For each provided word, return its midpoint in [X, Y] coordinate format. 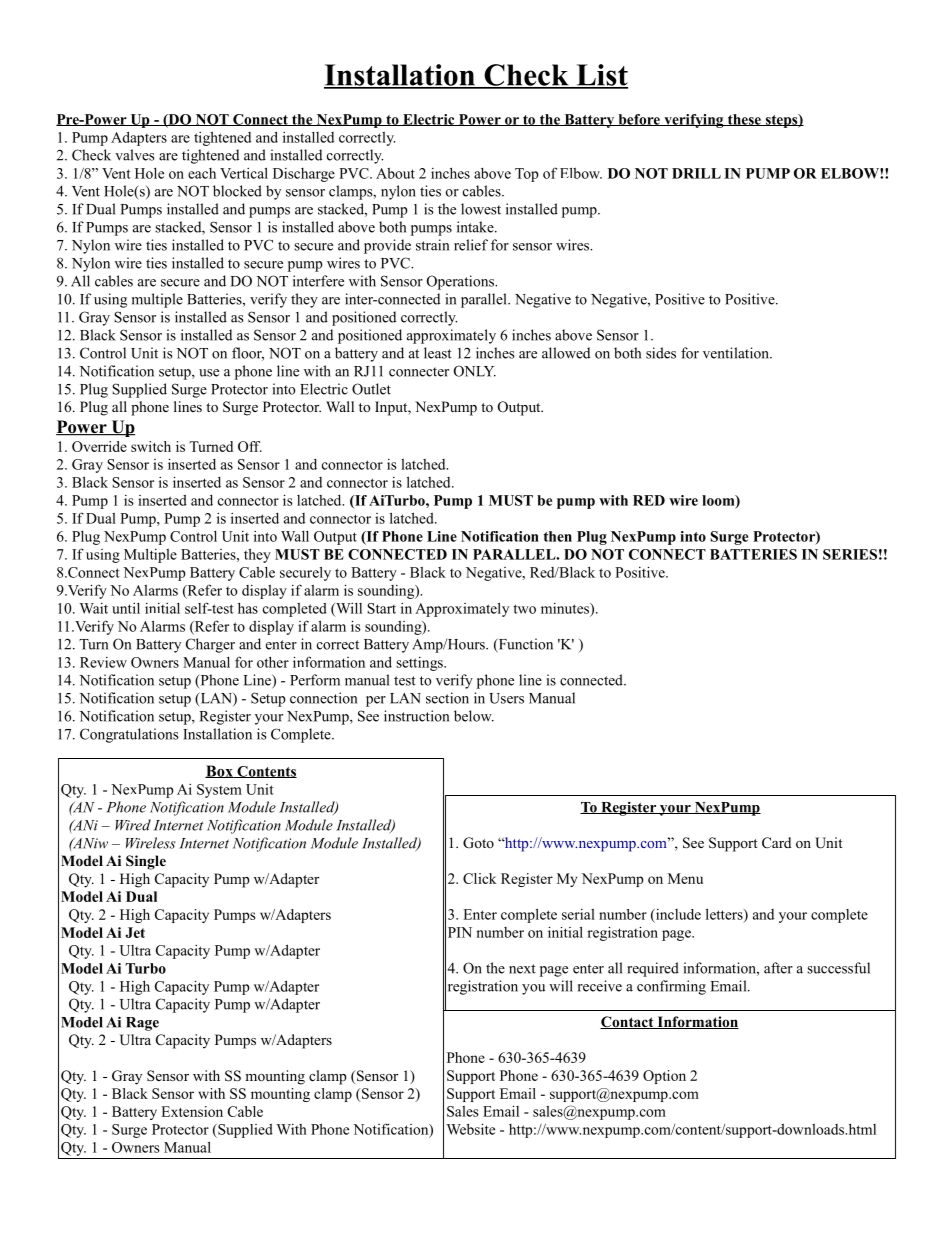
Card [776, 842]
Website [471, 1129]
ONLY [475, 371]
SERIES [850, 554]
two [524, 609]
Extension [192, 1111]
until [126, 608]
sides [661, 353]
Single [146, 862]
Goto [478, 843]
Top [527, 175]
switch [151, 446]
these [744, 120]
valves [135, 155]
